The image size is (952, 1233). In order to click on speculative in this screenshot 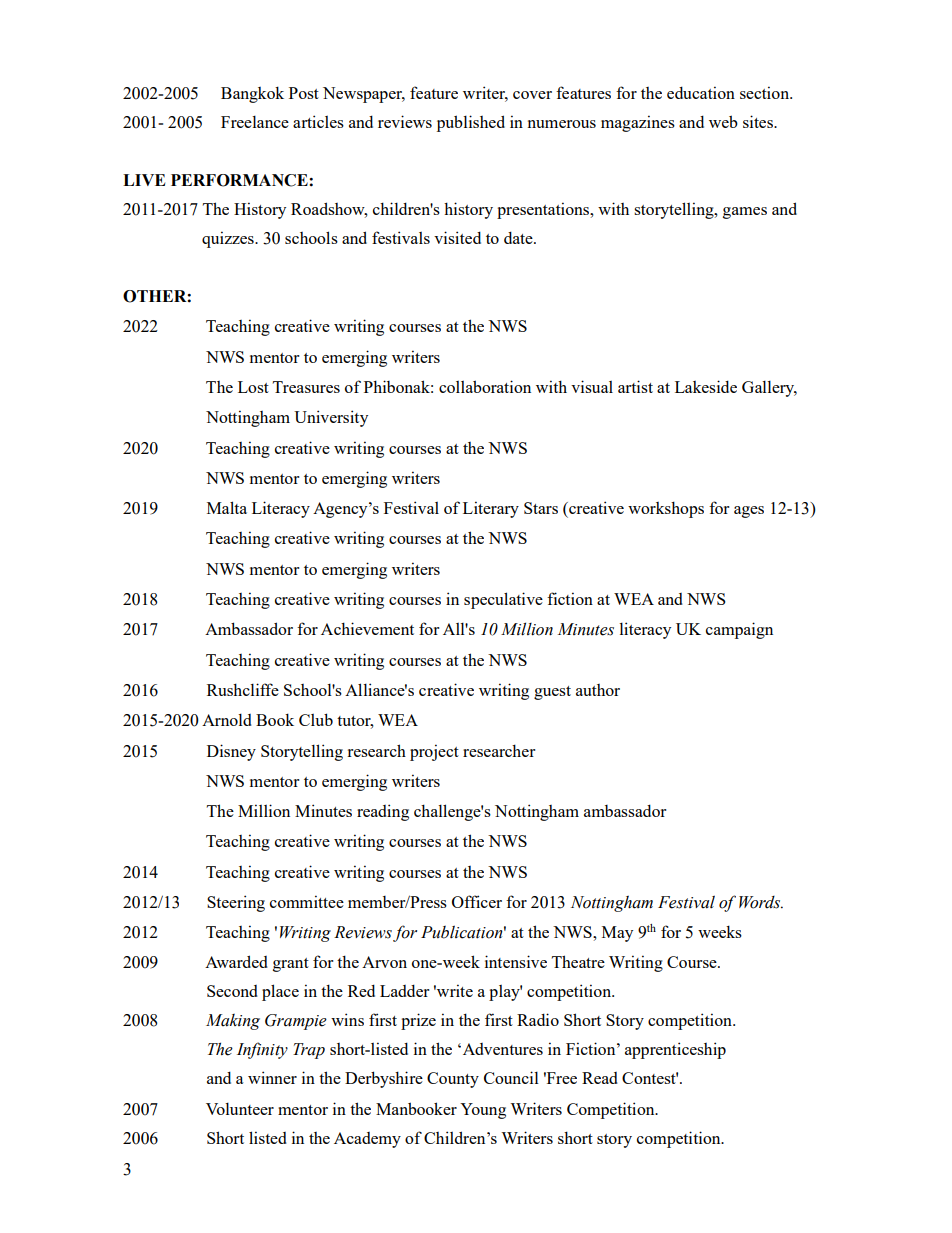, I will do `click(503, 600)`.
